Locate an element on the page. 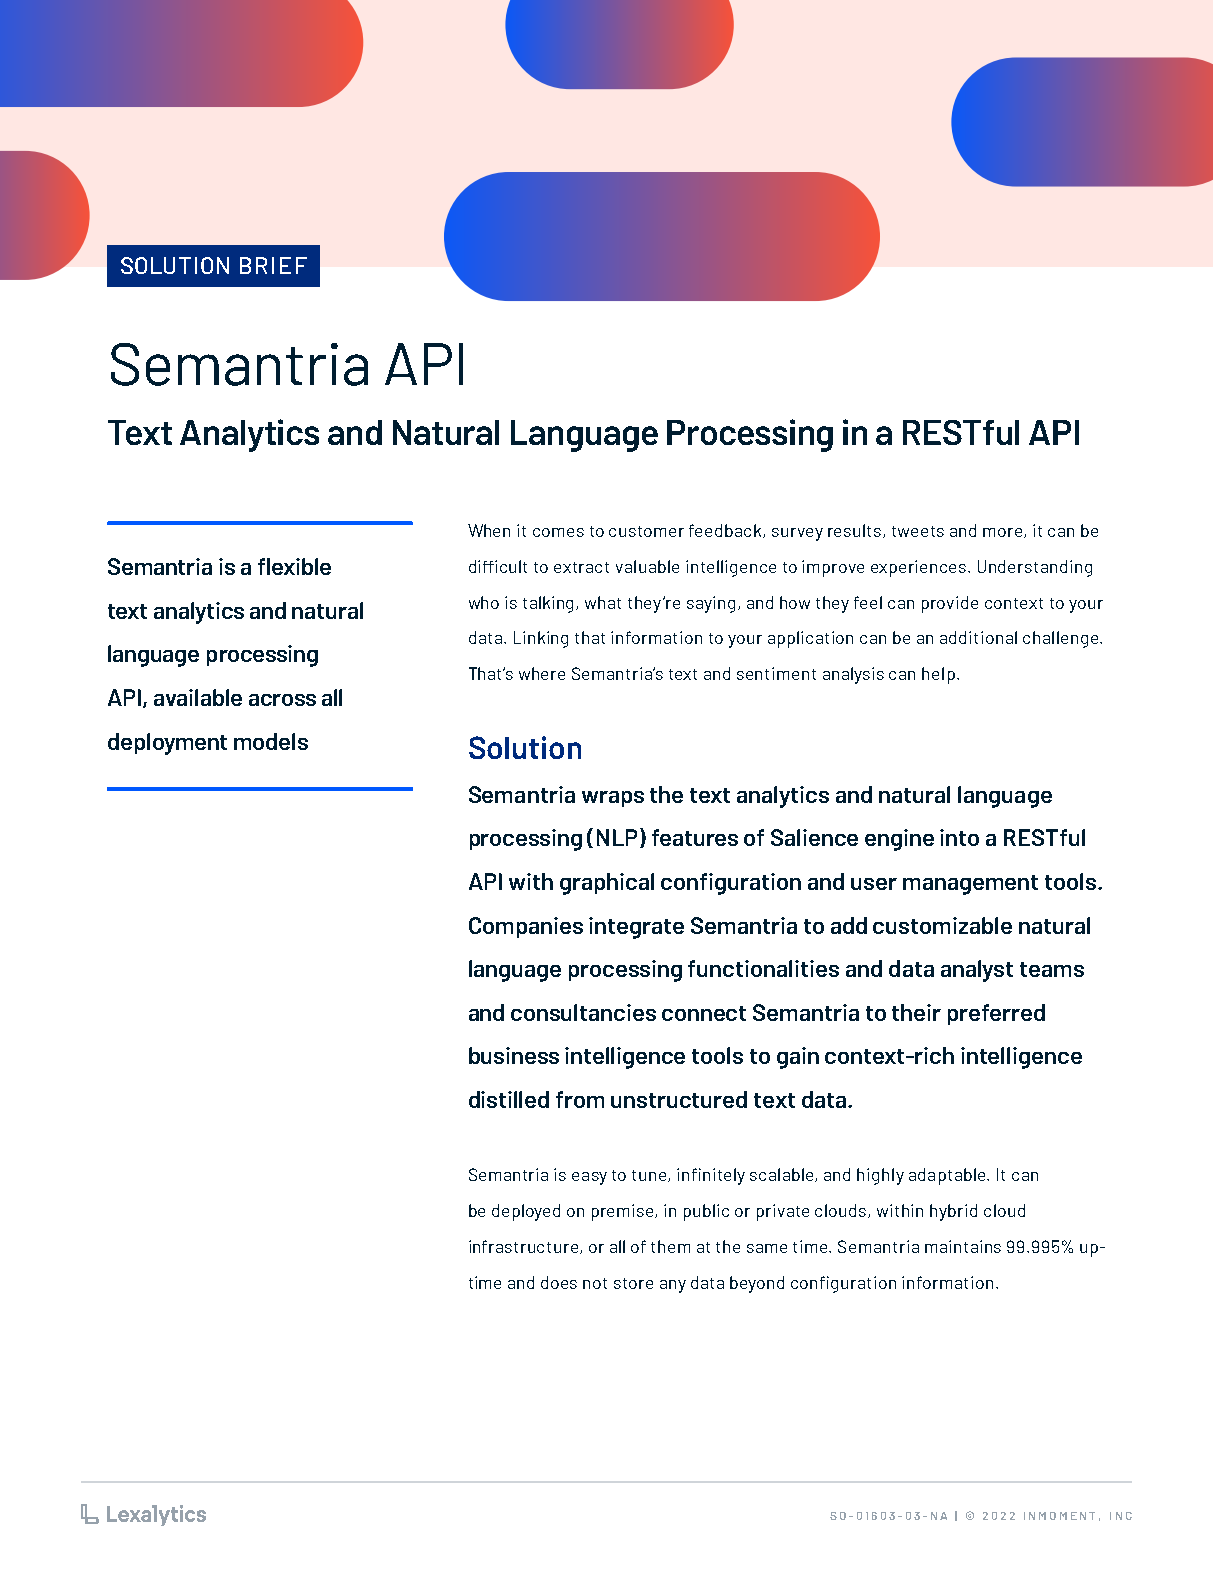 The width and height of the document is (1213, 1570). customer is located at coordinates (646, 531).
